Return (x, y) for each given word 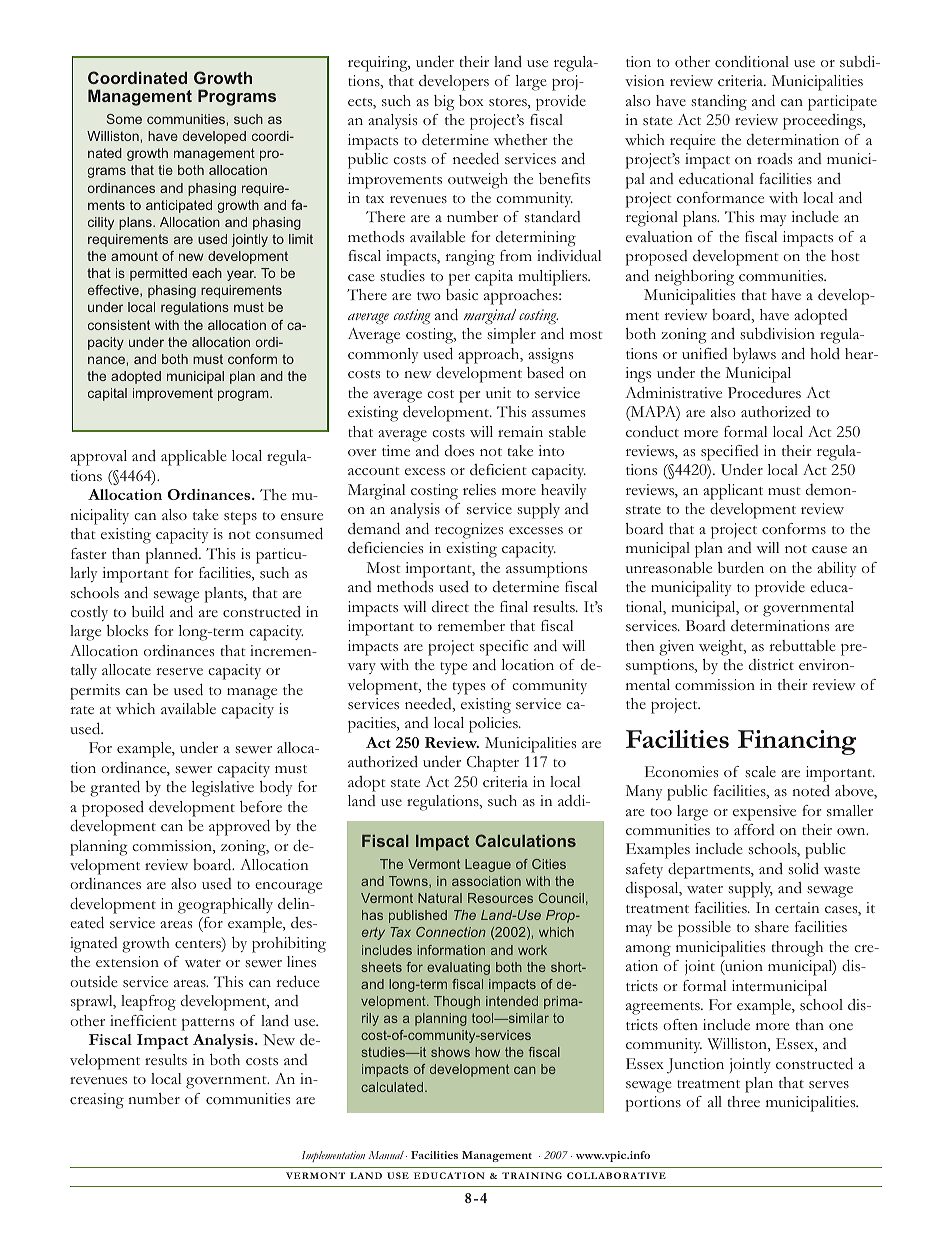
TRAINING (532, 1175)
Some (124, 119)
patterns (208, 1024)
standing (719, 102)
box (471, 100)
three (744, 1101)
